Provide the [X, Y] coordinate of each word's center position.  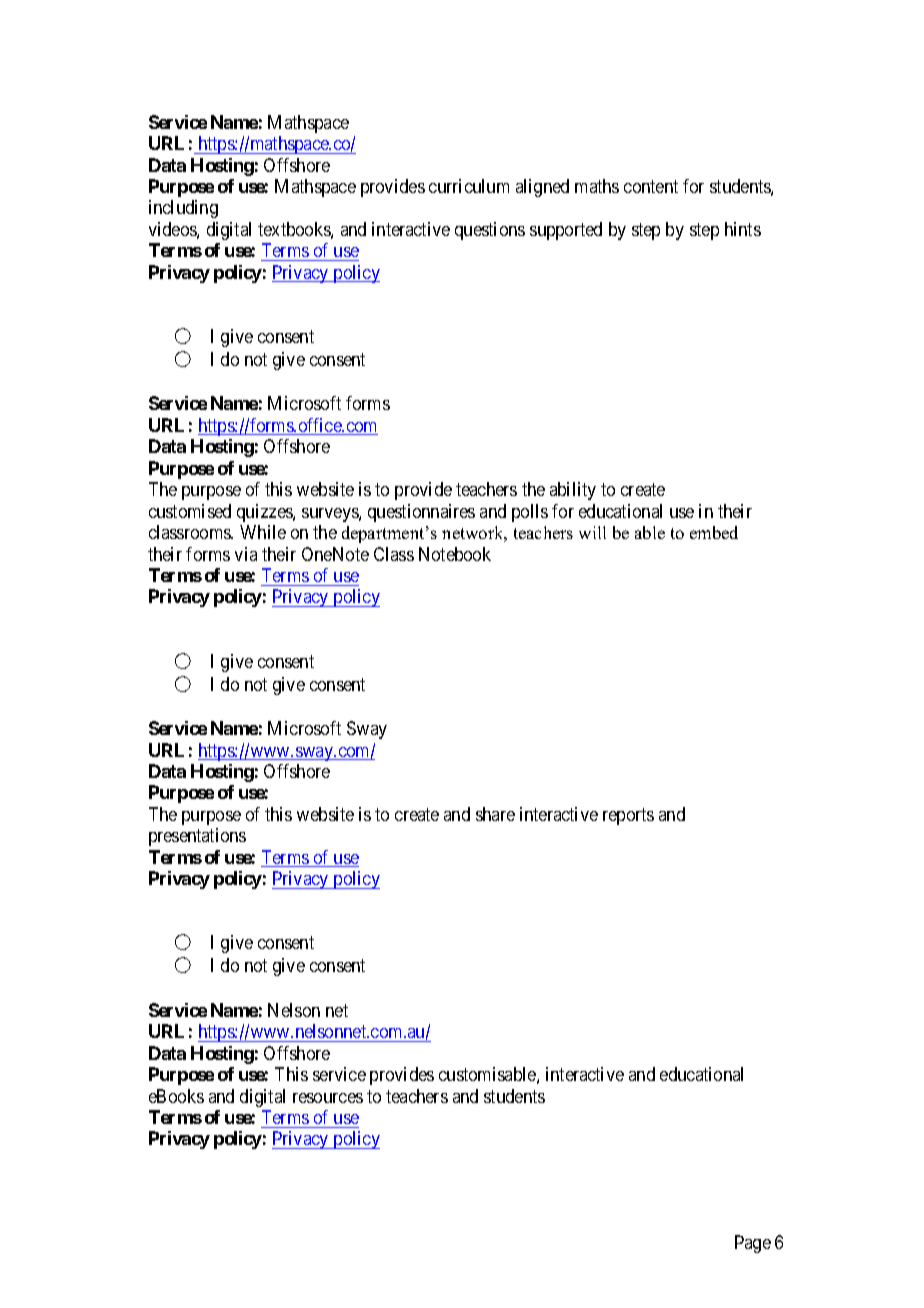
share [495, 814]
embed [714, 532]
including [183, 209]
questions [490, 231]
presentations [197, 837]
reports [628, 816]
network [474, 534]
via [246, 554]
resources [328, 1098]
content [651, 186]
